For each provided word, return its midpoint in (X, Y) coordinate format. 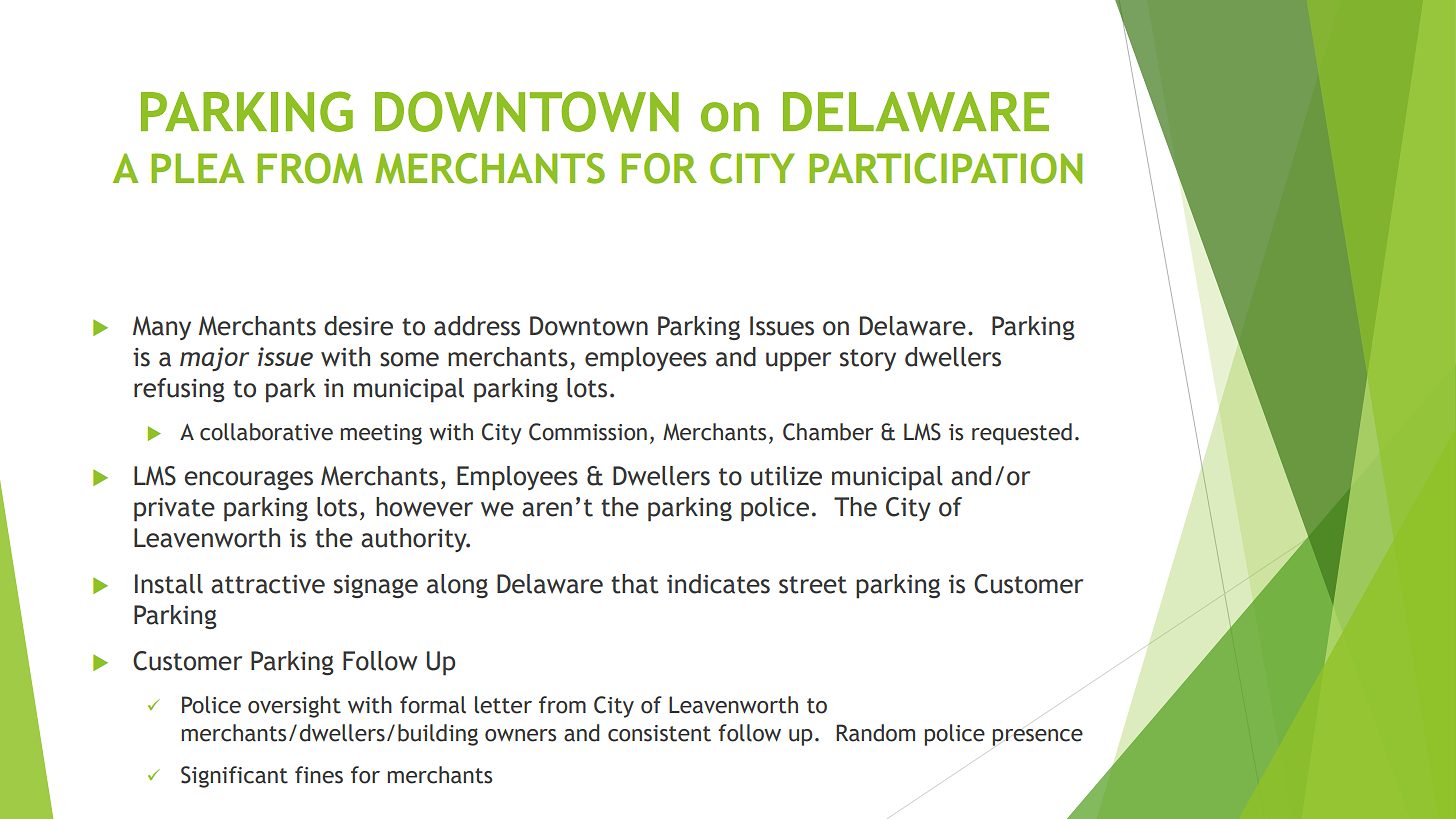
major (214, 359)
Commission (588, 432)
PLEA (197, 168)
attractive (268, 584)
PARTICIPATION (945, 168)
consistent (659, 733)
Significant (234, 777)
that (635, 584)
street (813, 585)
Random (875, 733)
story (868, 360)
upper (798, 362)
